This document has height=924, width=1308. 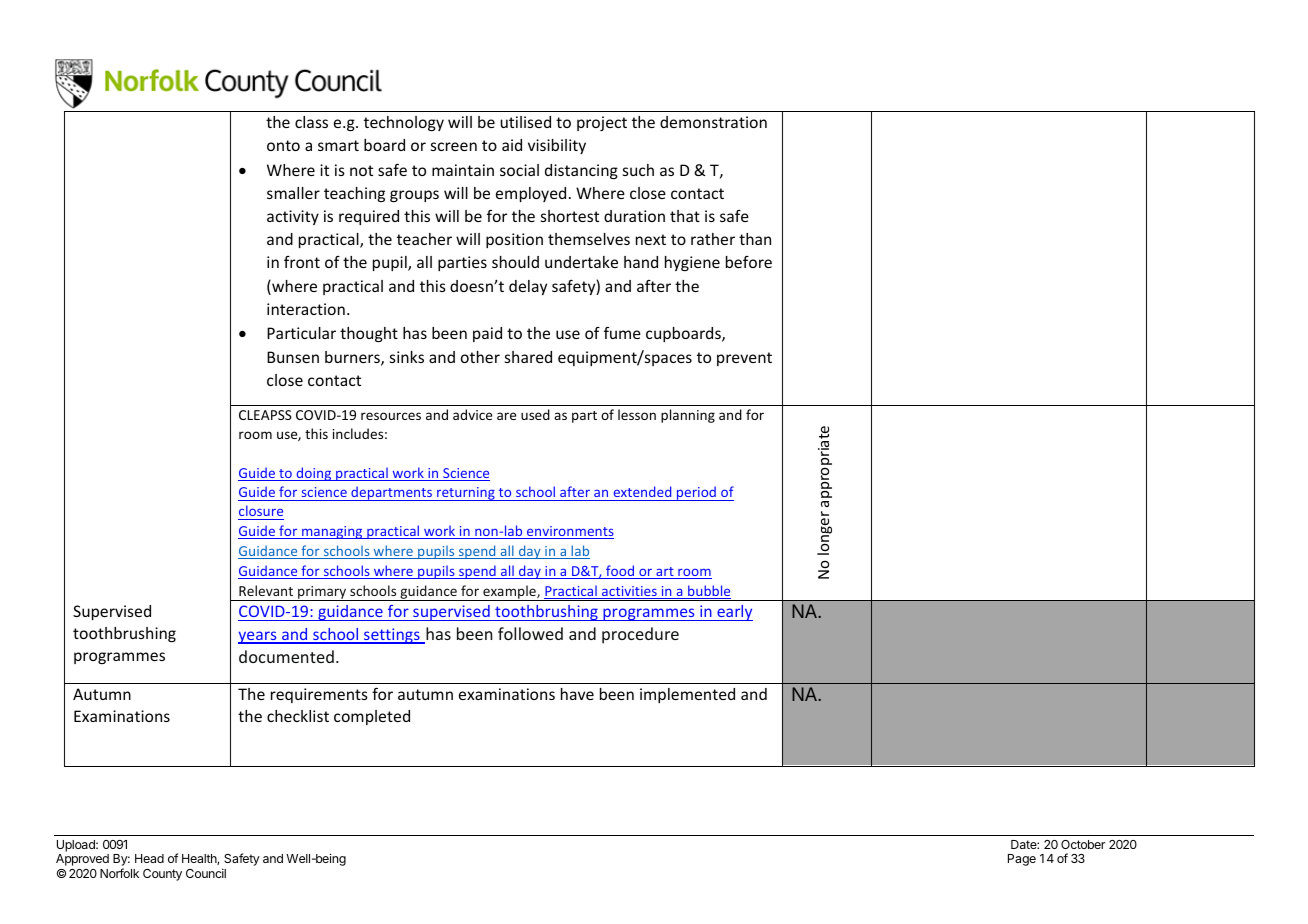 I want to click on prevent, so click(x=744, y=359).
